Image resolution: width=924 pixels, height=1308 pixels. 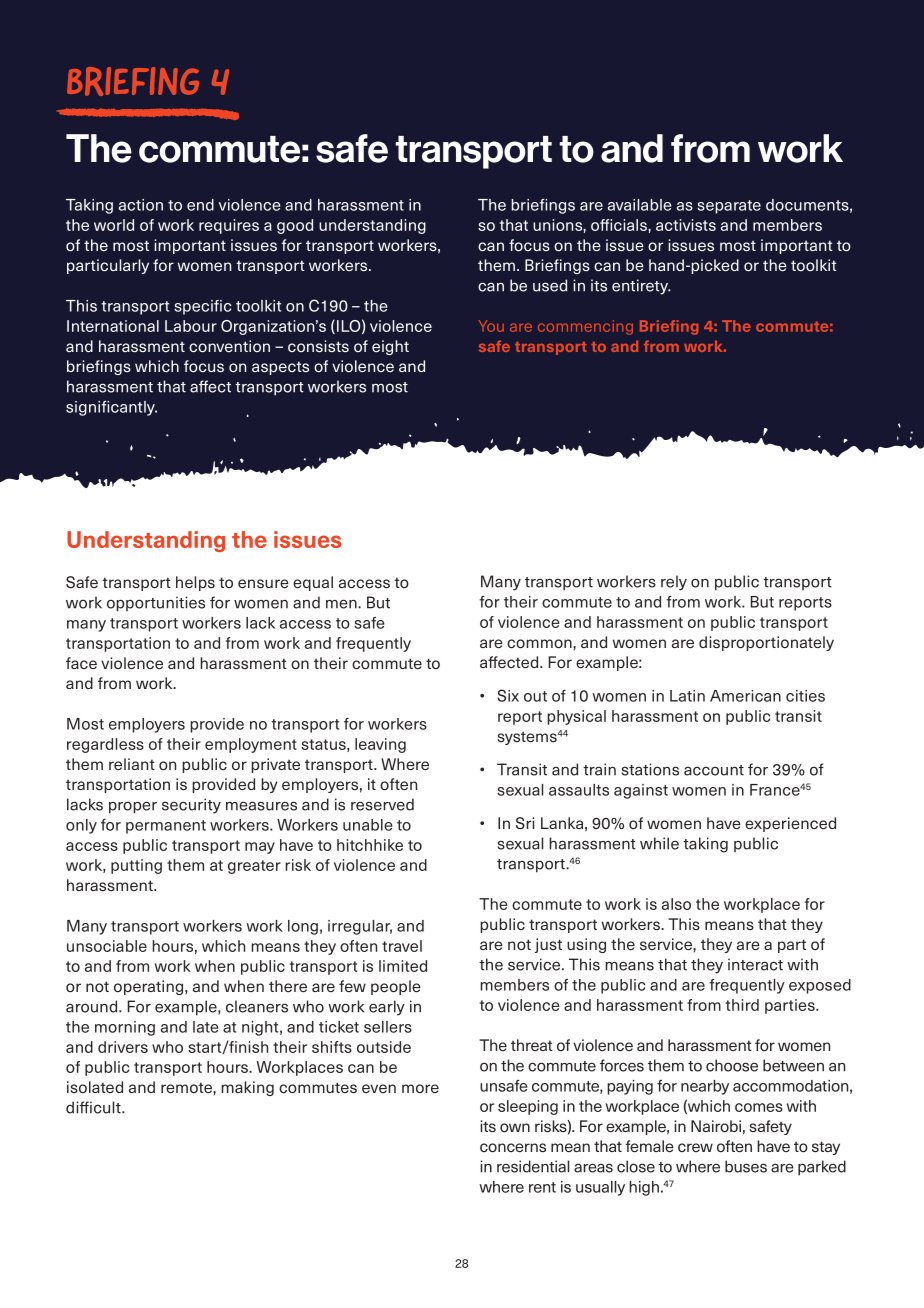 What do you see at coordinates (107, 946) in the screenshot?
I see `unsociable` at bounding box center [107, 946].
